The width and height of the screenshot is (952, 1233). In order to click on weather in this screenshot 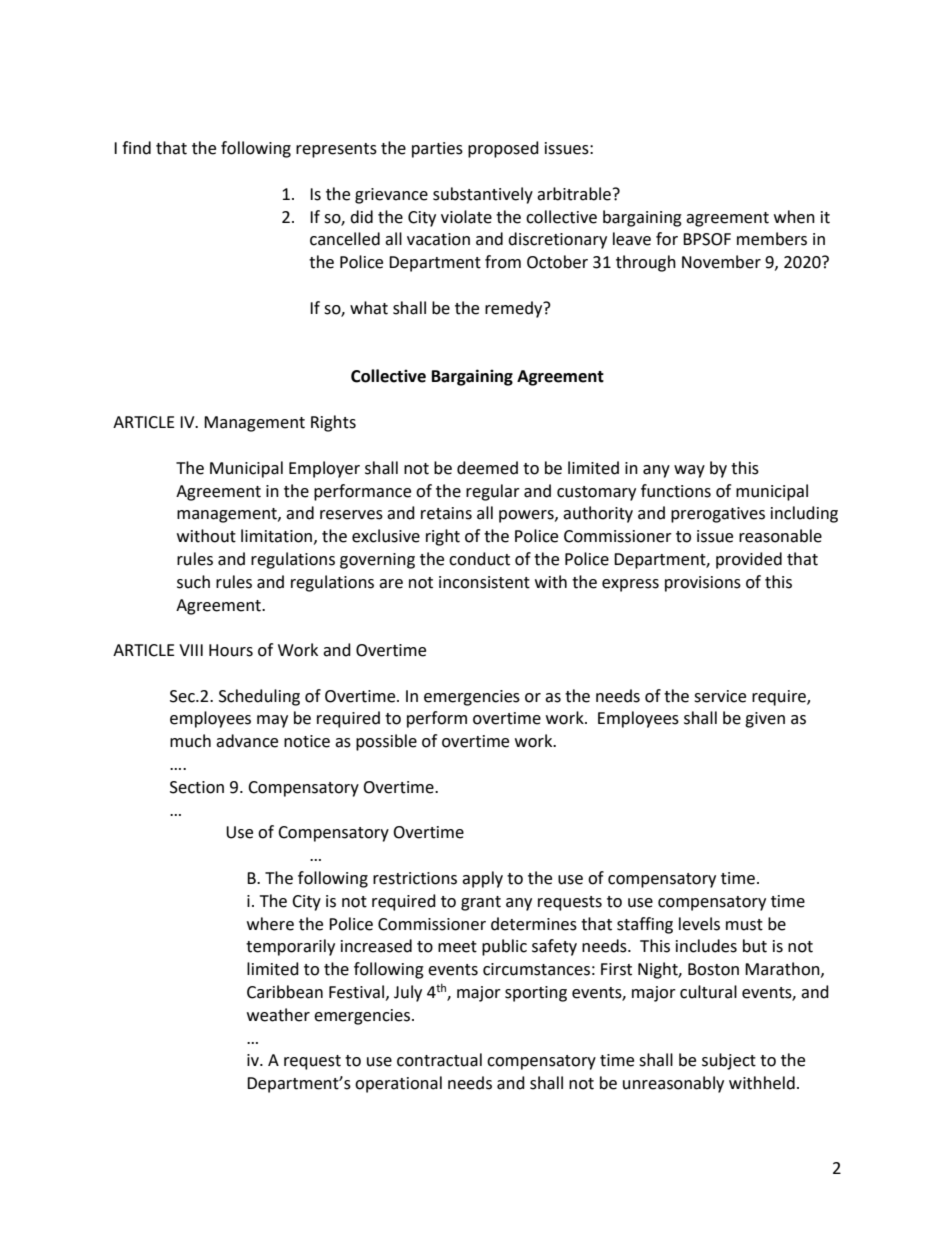, I will do `click(278, 1015)`.
